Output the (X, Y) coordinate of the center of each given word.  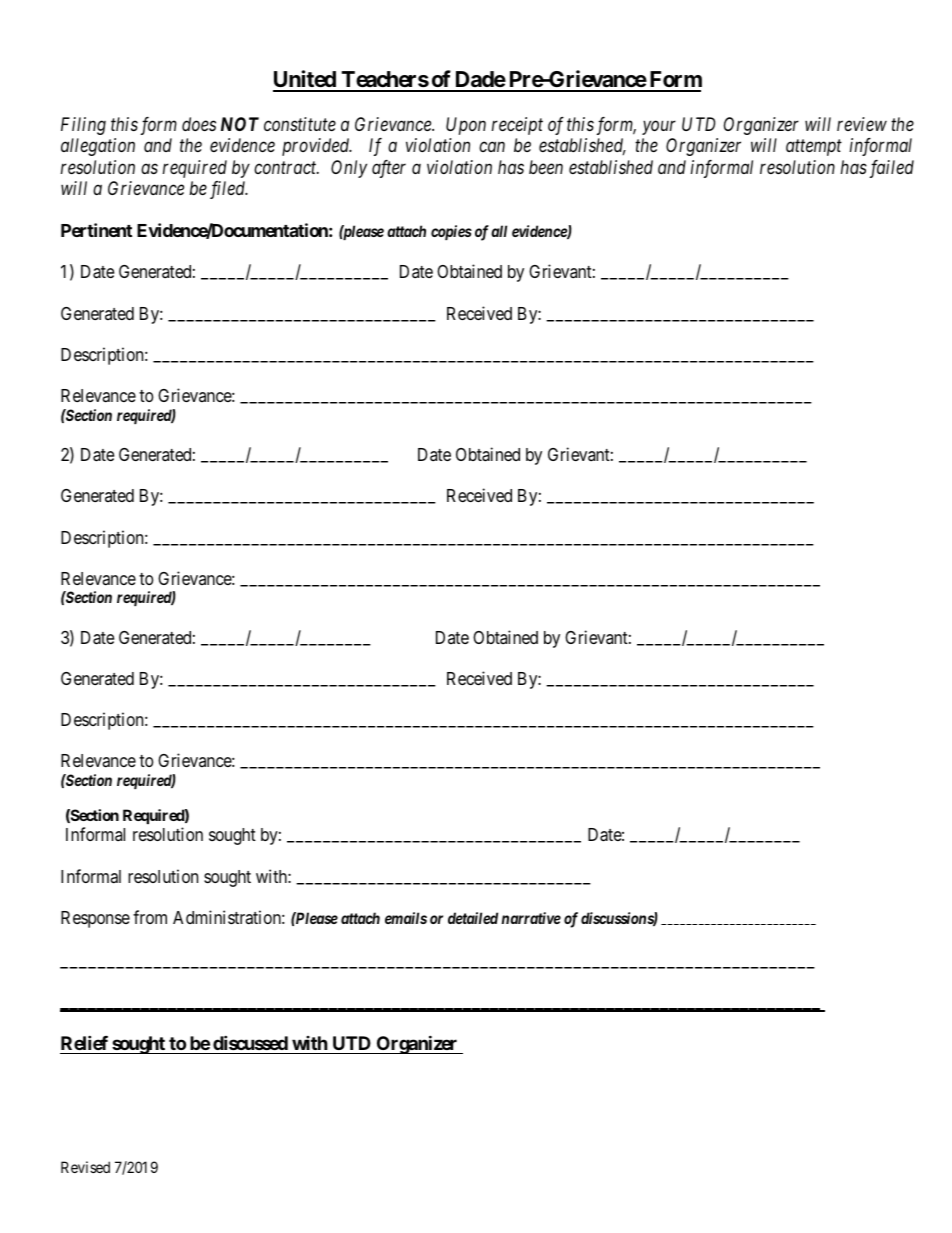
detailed (473, 918)
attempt (814, 148)
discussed (250, 1042)
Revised (85, 1167)
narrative (531, 918)
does (199, 124)
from (150, 917)
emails (406, 918)
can (492, 147)
